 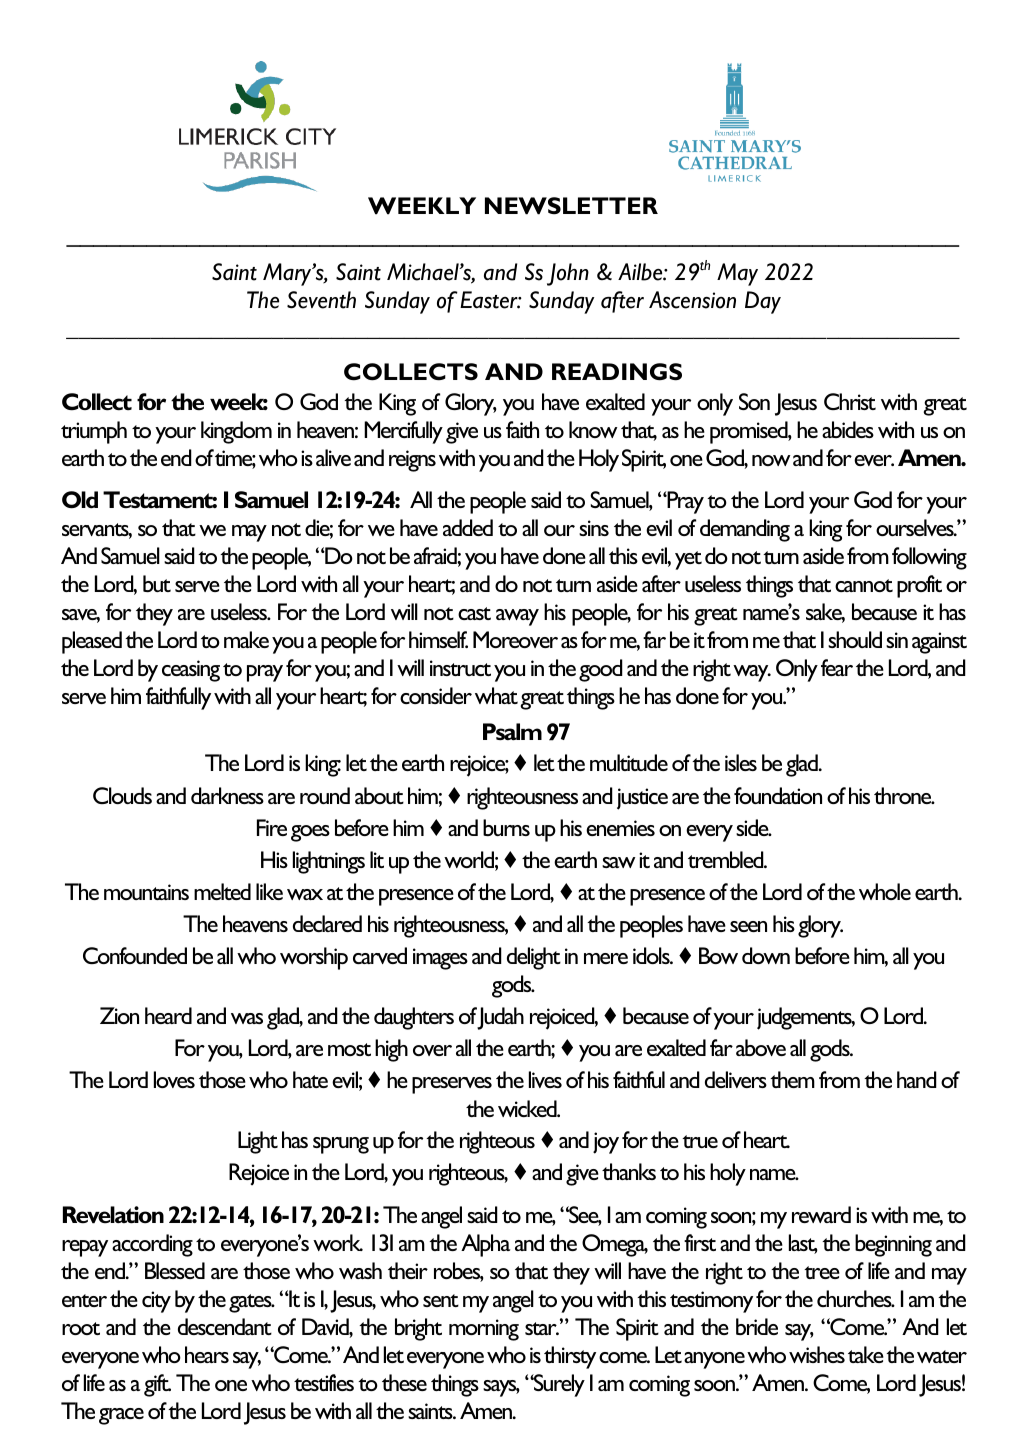 What do you see at coordinates (227, 795) in the screenshot?
I see `darkness` at bounding box center [227, 795].
